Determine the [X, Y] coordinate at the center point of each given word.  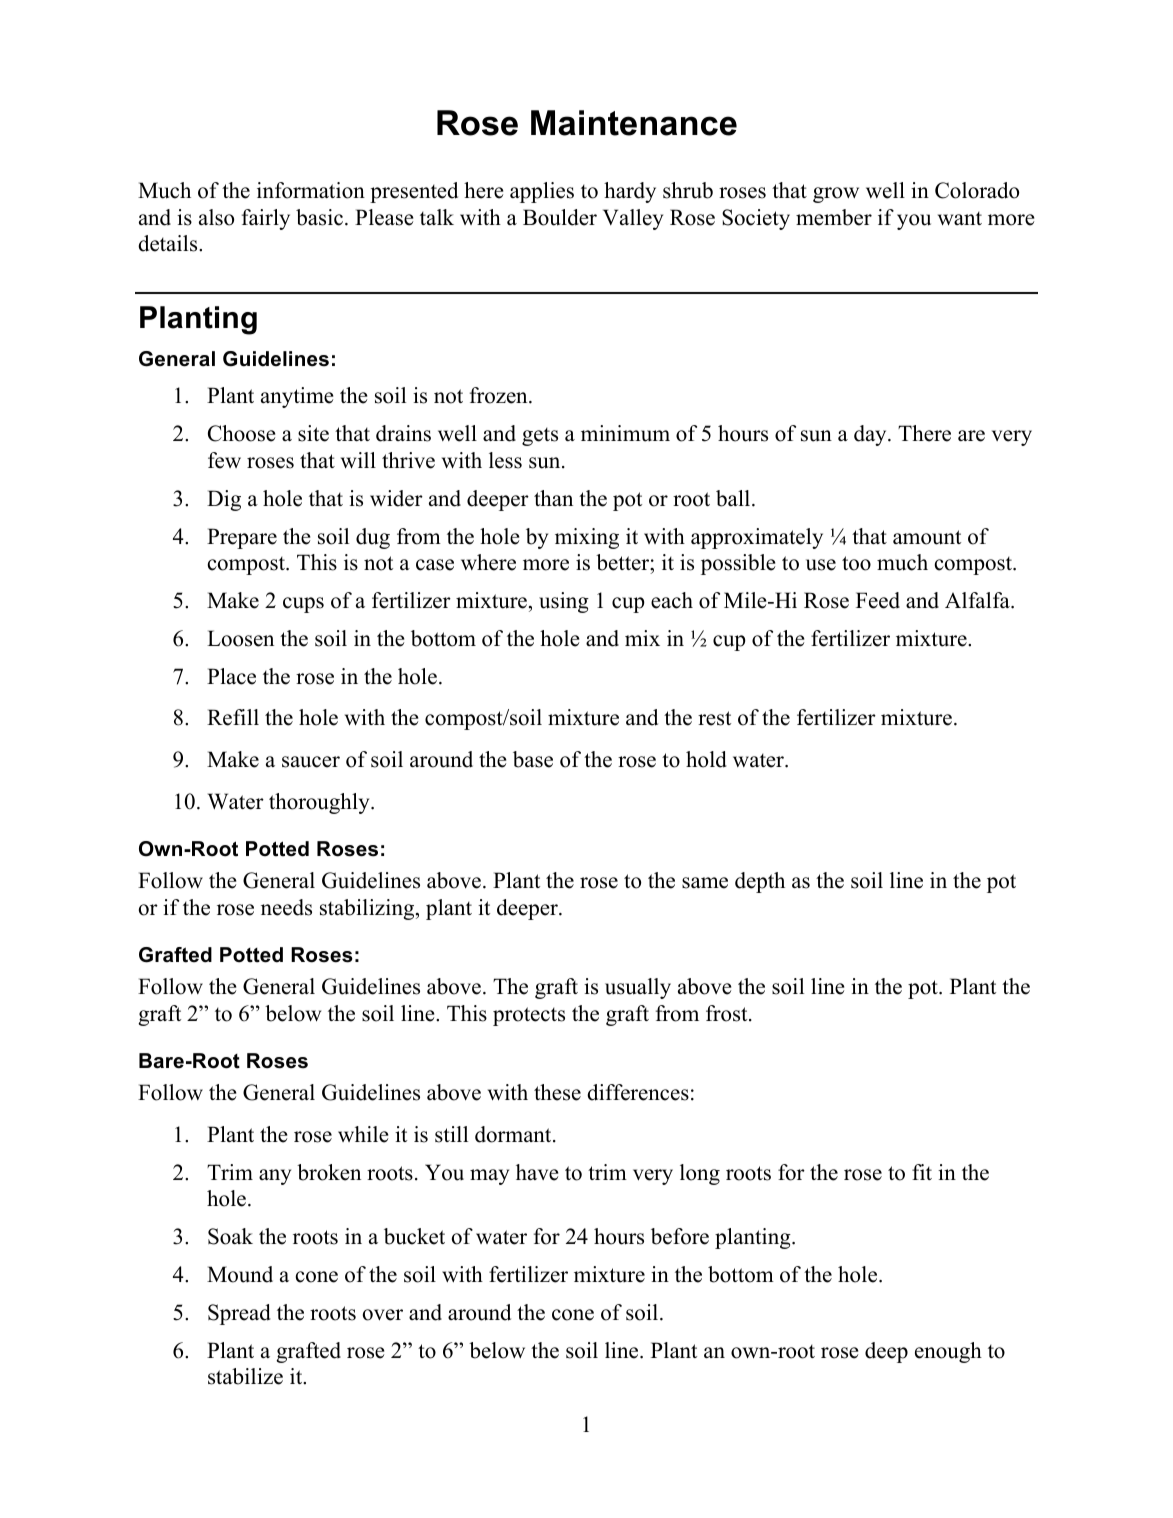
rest [714, 718]
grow [836, 195]
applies [542, 192]
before [680, 1236]
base [533, 759]
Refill [233, 717]
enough [948, 1352]
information [311, 190]
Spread [239, 1314]
